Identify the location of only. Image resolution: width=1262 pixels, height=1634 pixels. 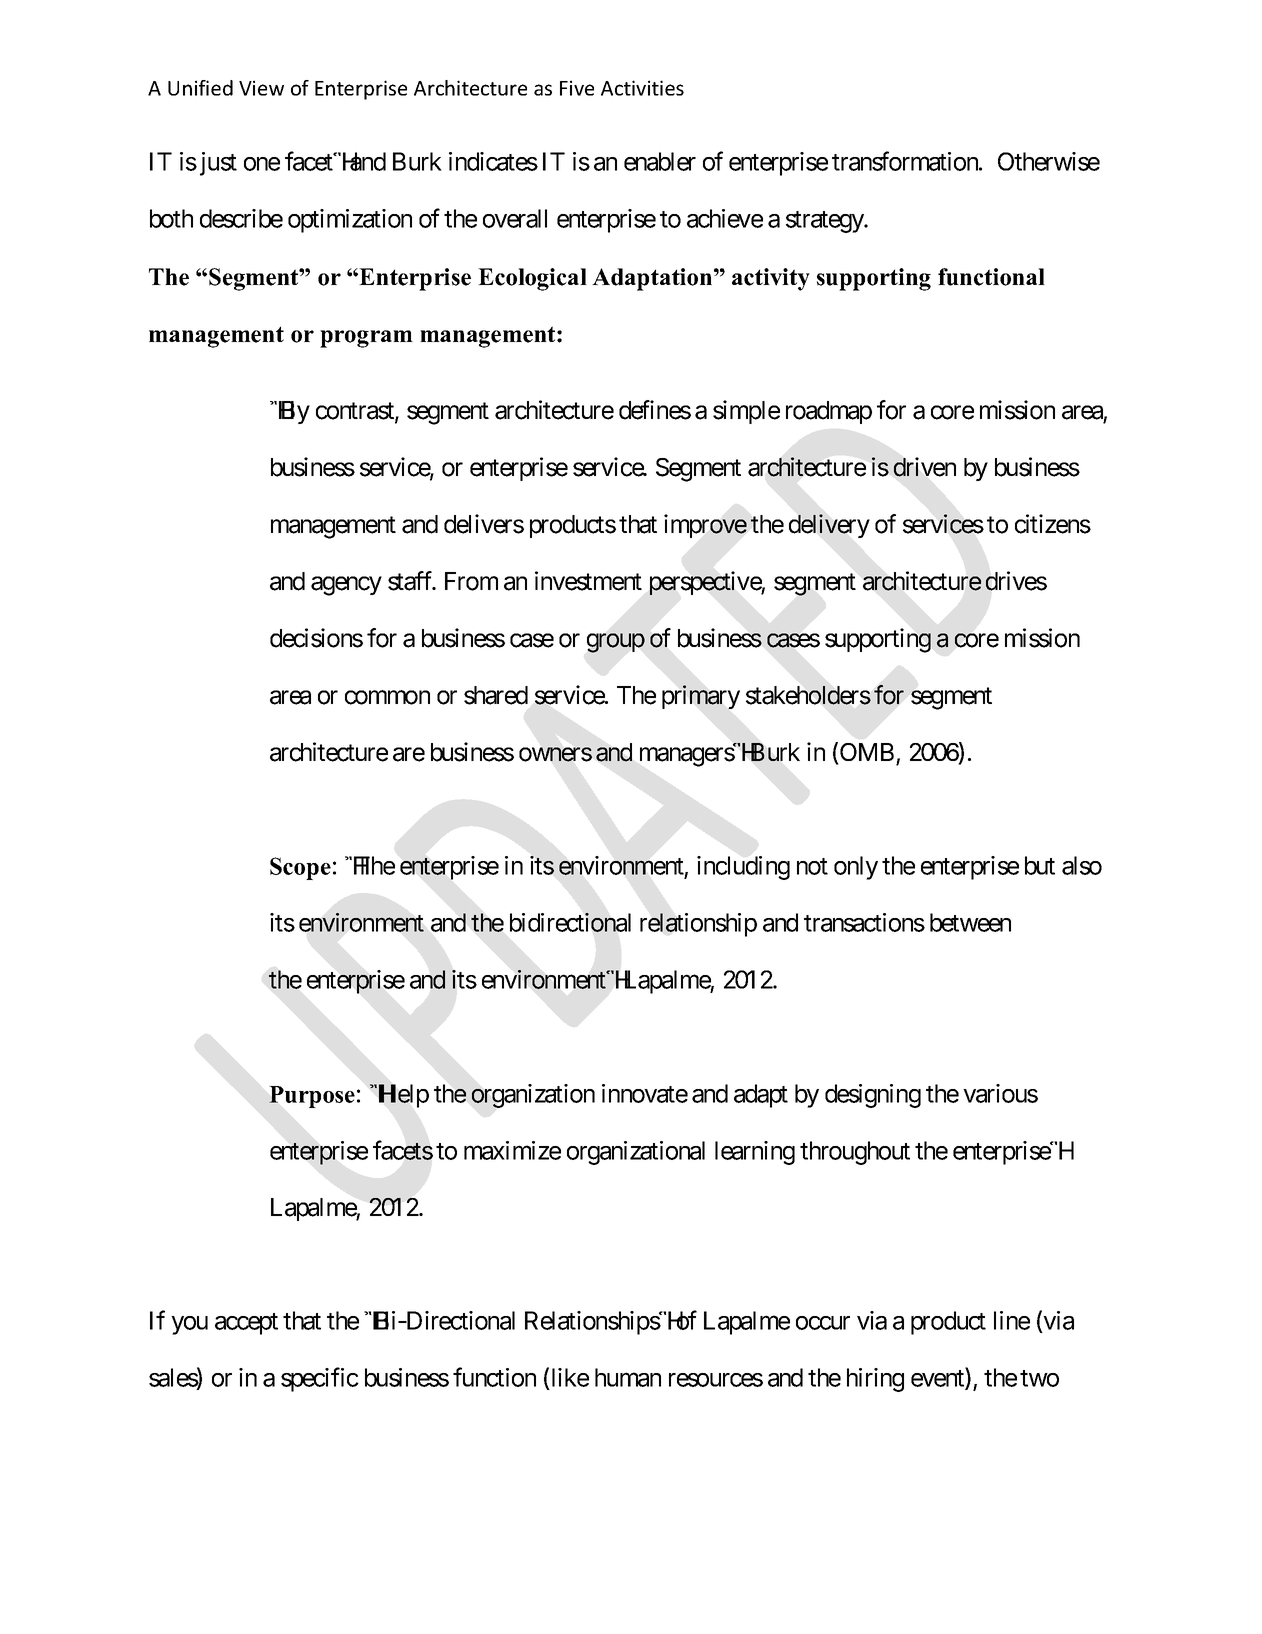
(856, 868).
